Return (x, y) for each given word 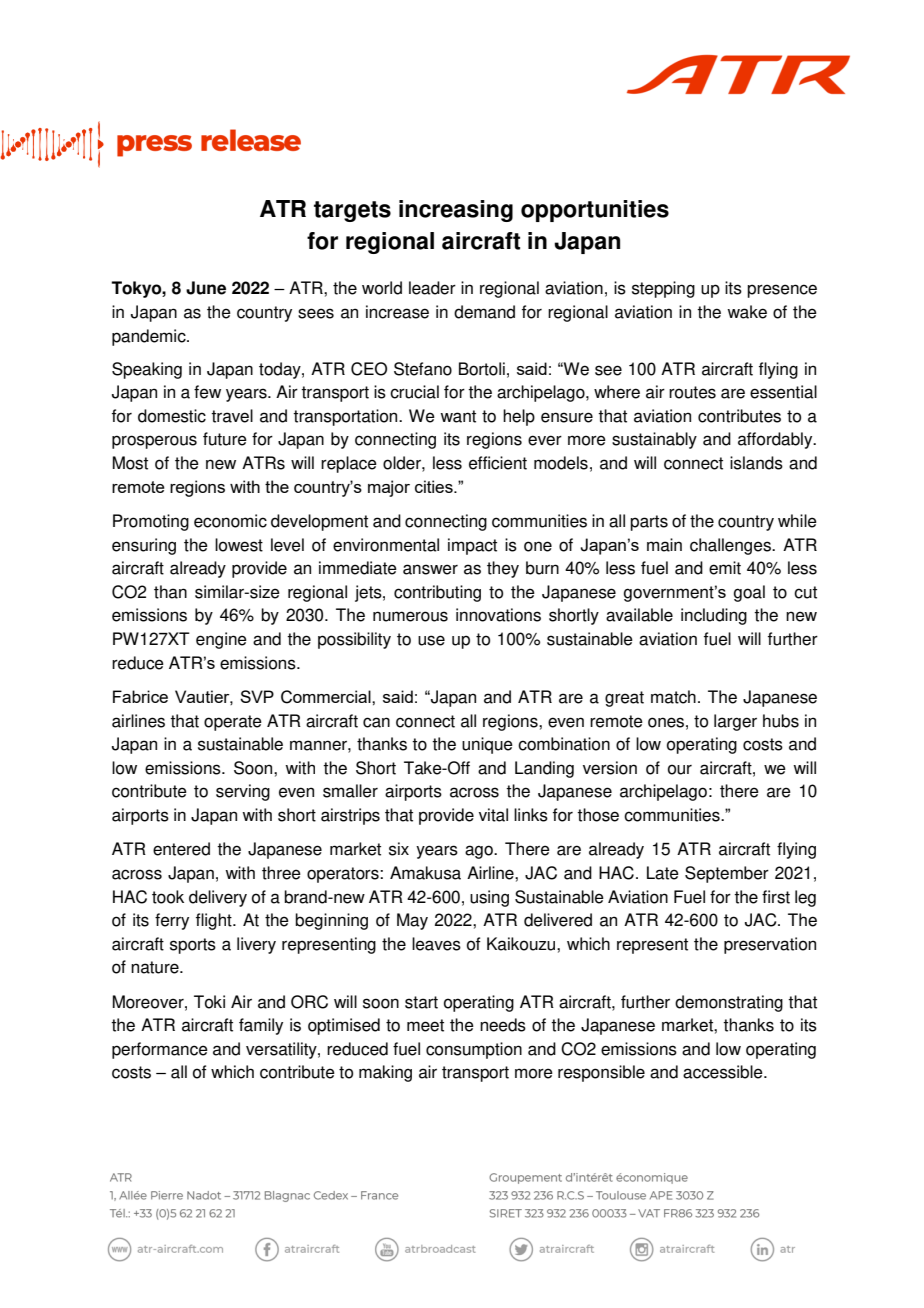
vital (493, 815)
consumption (474, 1050)
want (458, 416)
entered (181, 849)
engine (221, 640)
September (727, 874)
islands (756, 463)
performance (160, 1050)
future (225, 439)
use (431, 640)
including (714, 616)
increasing (456, 211)
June (206, 288)
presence (782, 291)
